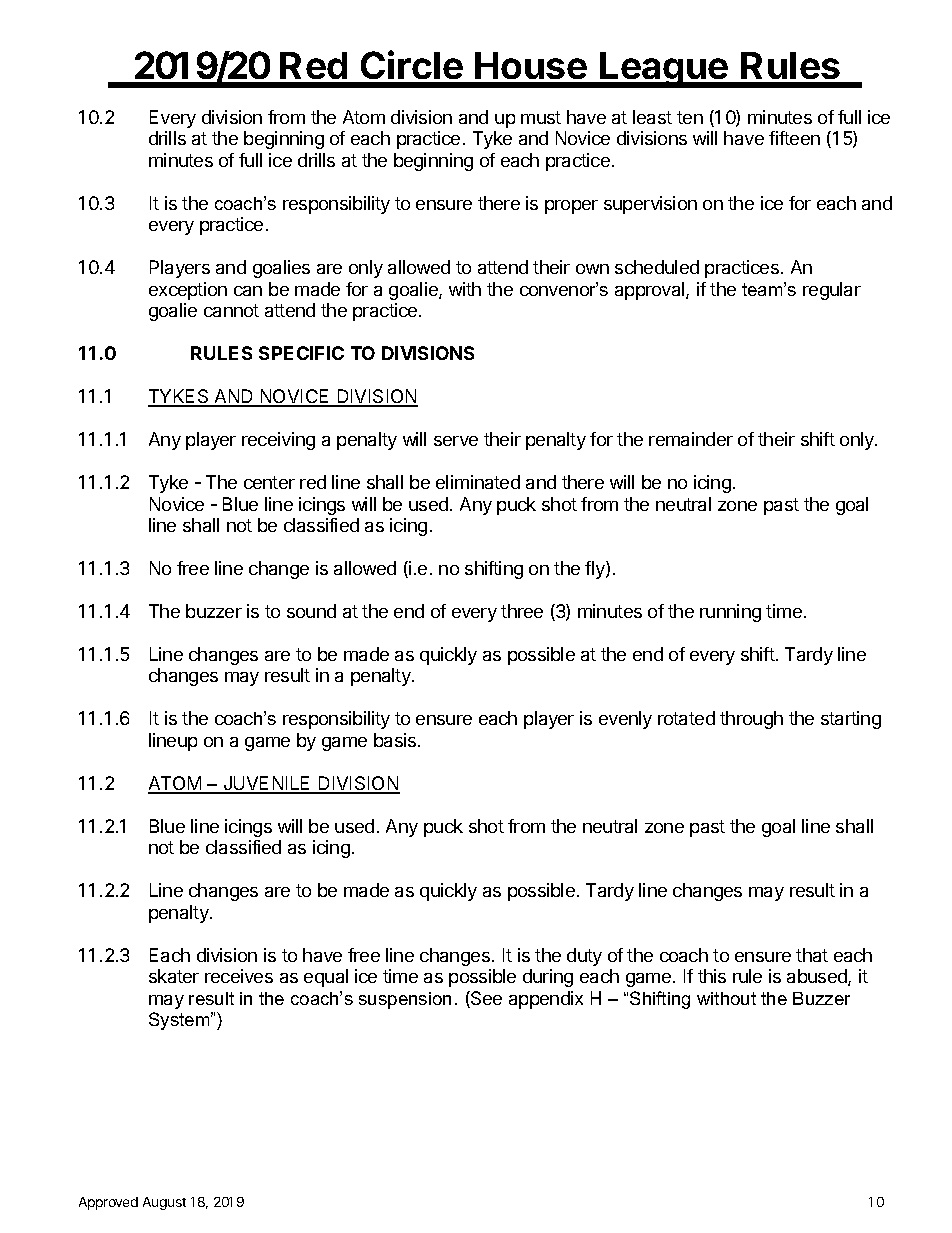 Image resolution: width=952 pixels, height=1233 pixels. What do you see at coordinates (691, 439) in the screenshot?
I see `remainder` at bounding box center [691, 439].
